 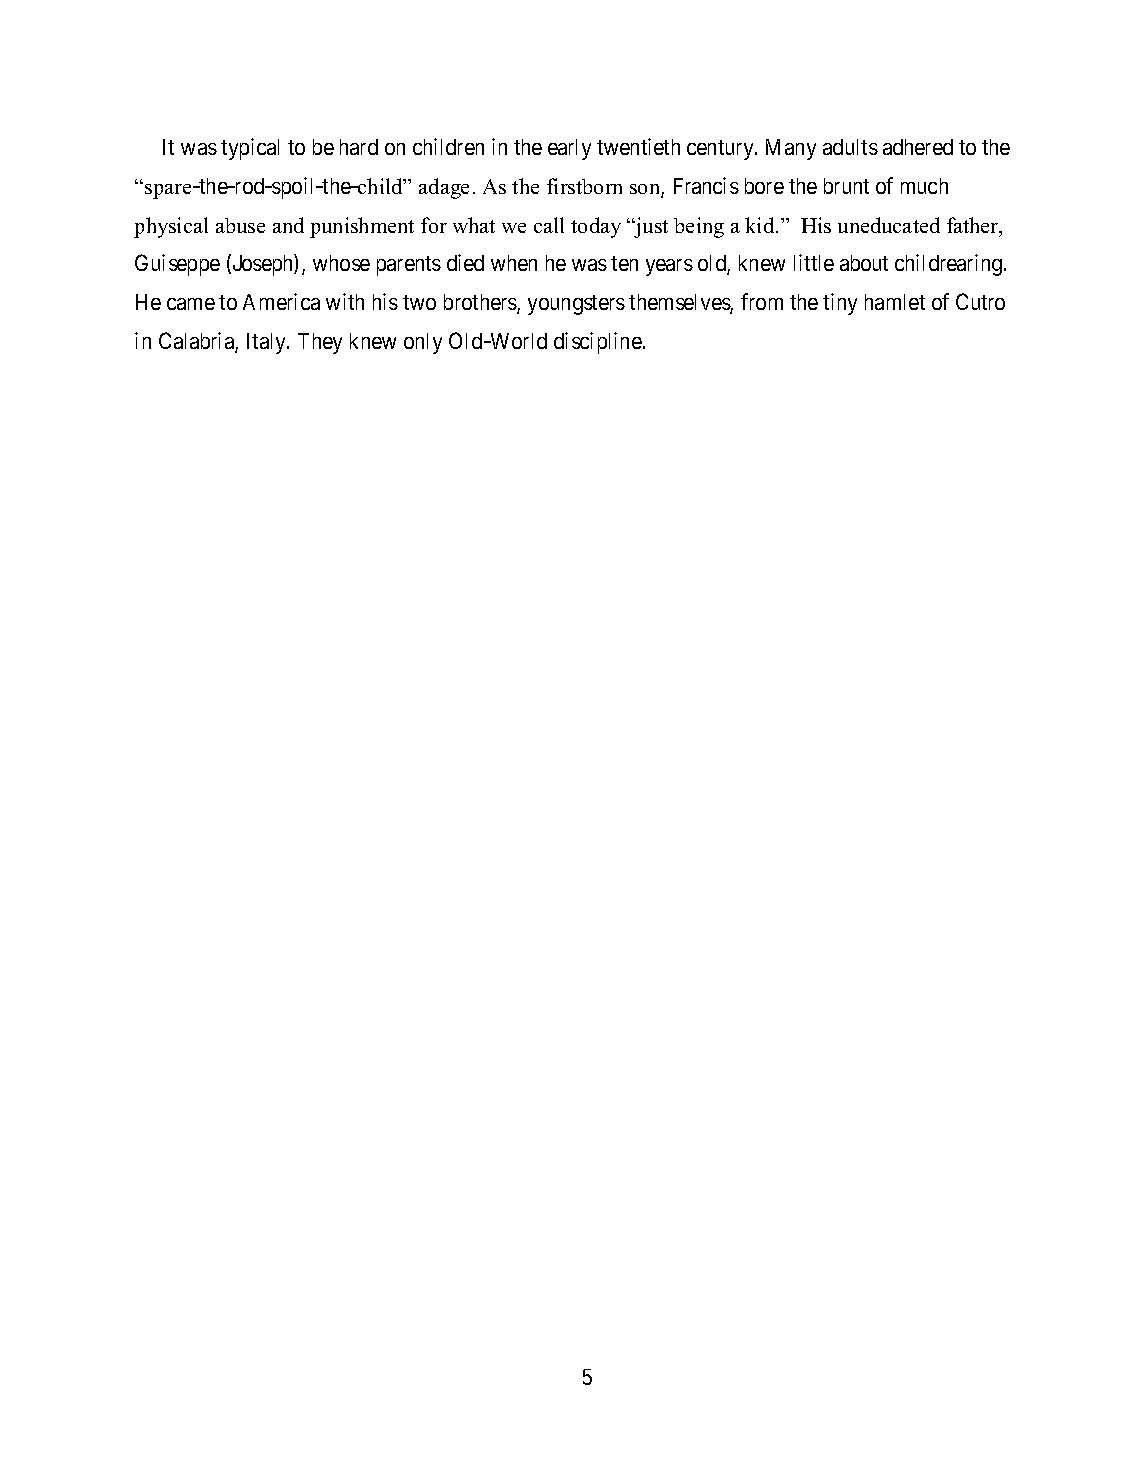 What do you see at coordinates (240, 225) in the screenshot?
I see `abuse` at bounding box center [240, 225].
